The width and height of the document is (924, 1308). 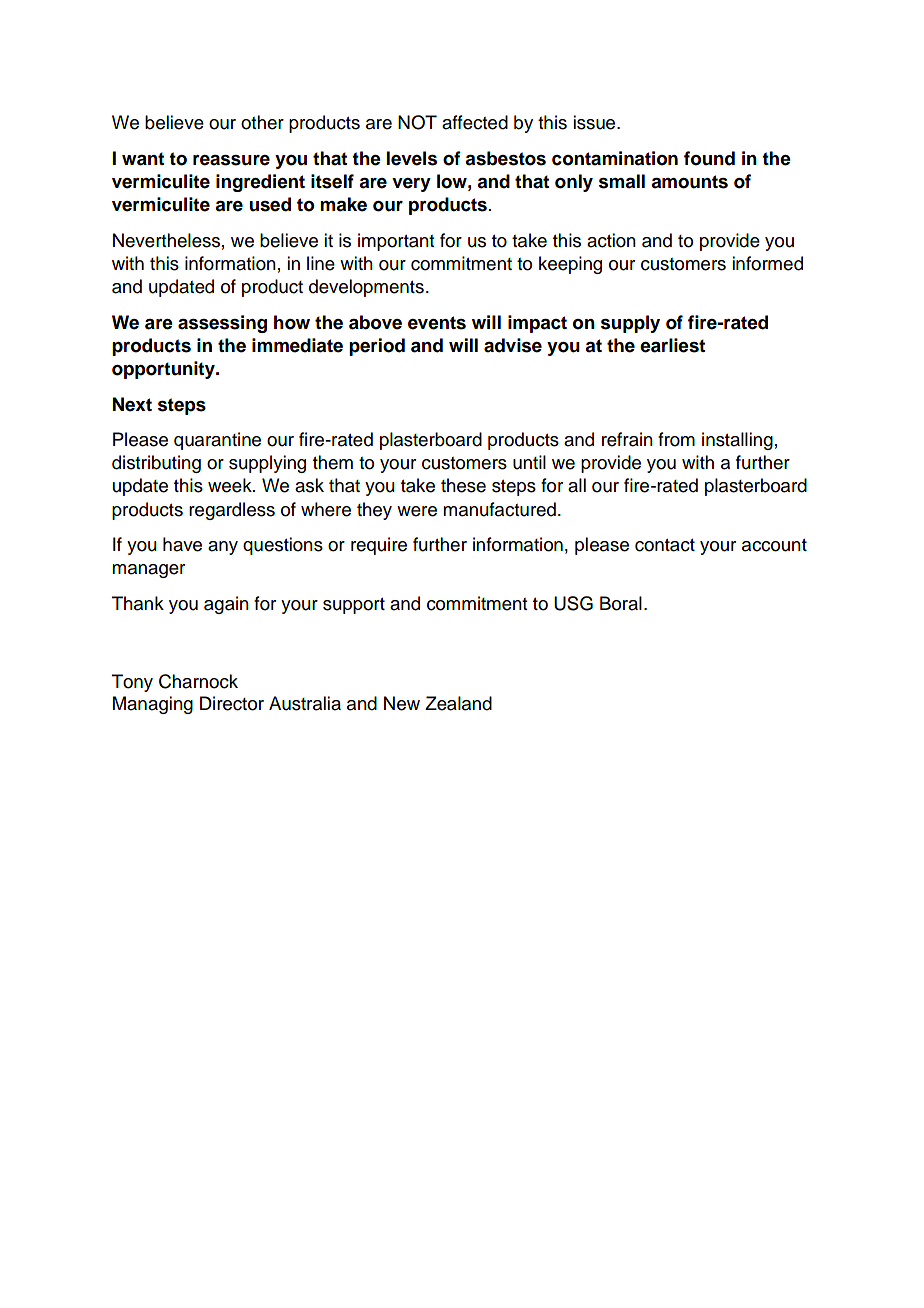 I want to click on were, so click(x=417, y=511).
